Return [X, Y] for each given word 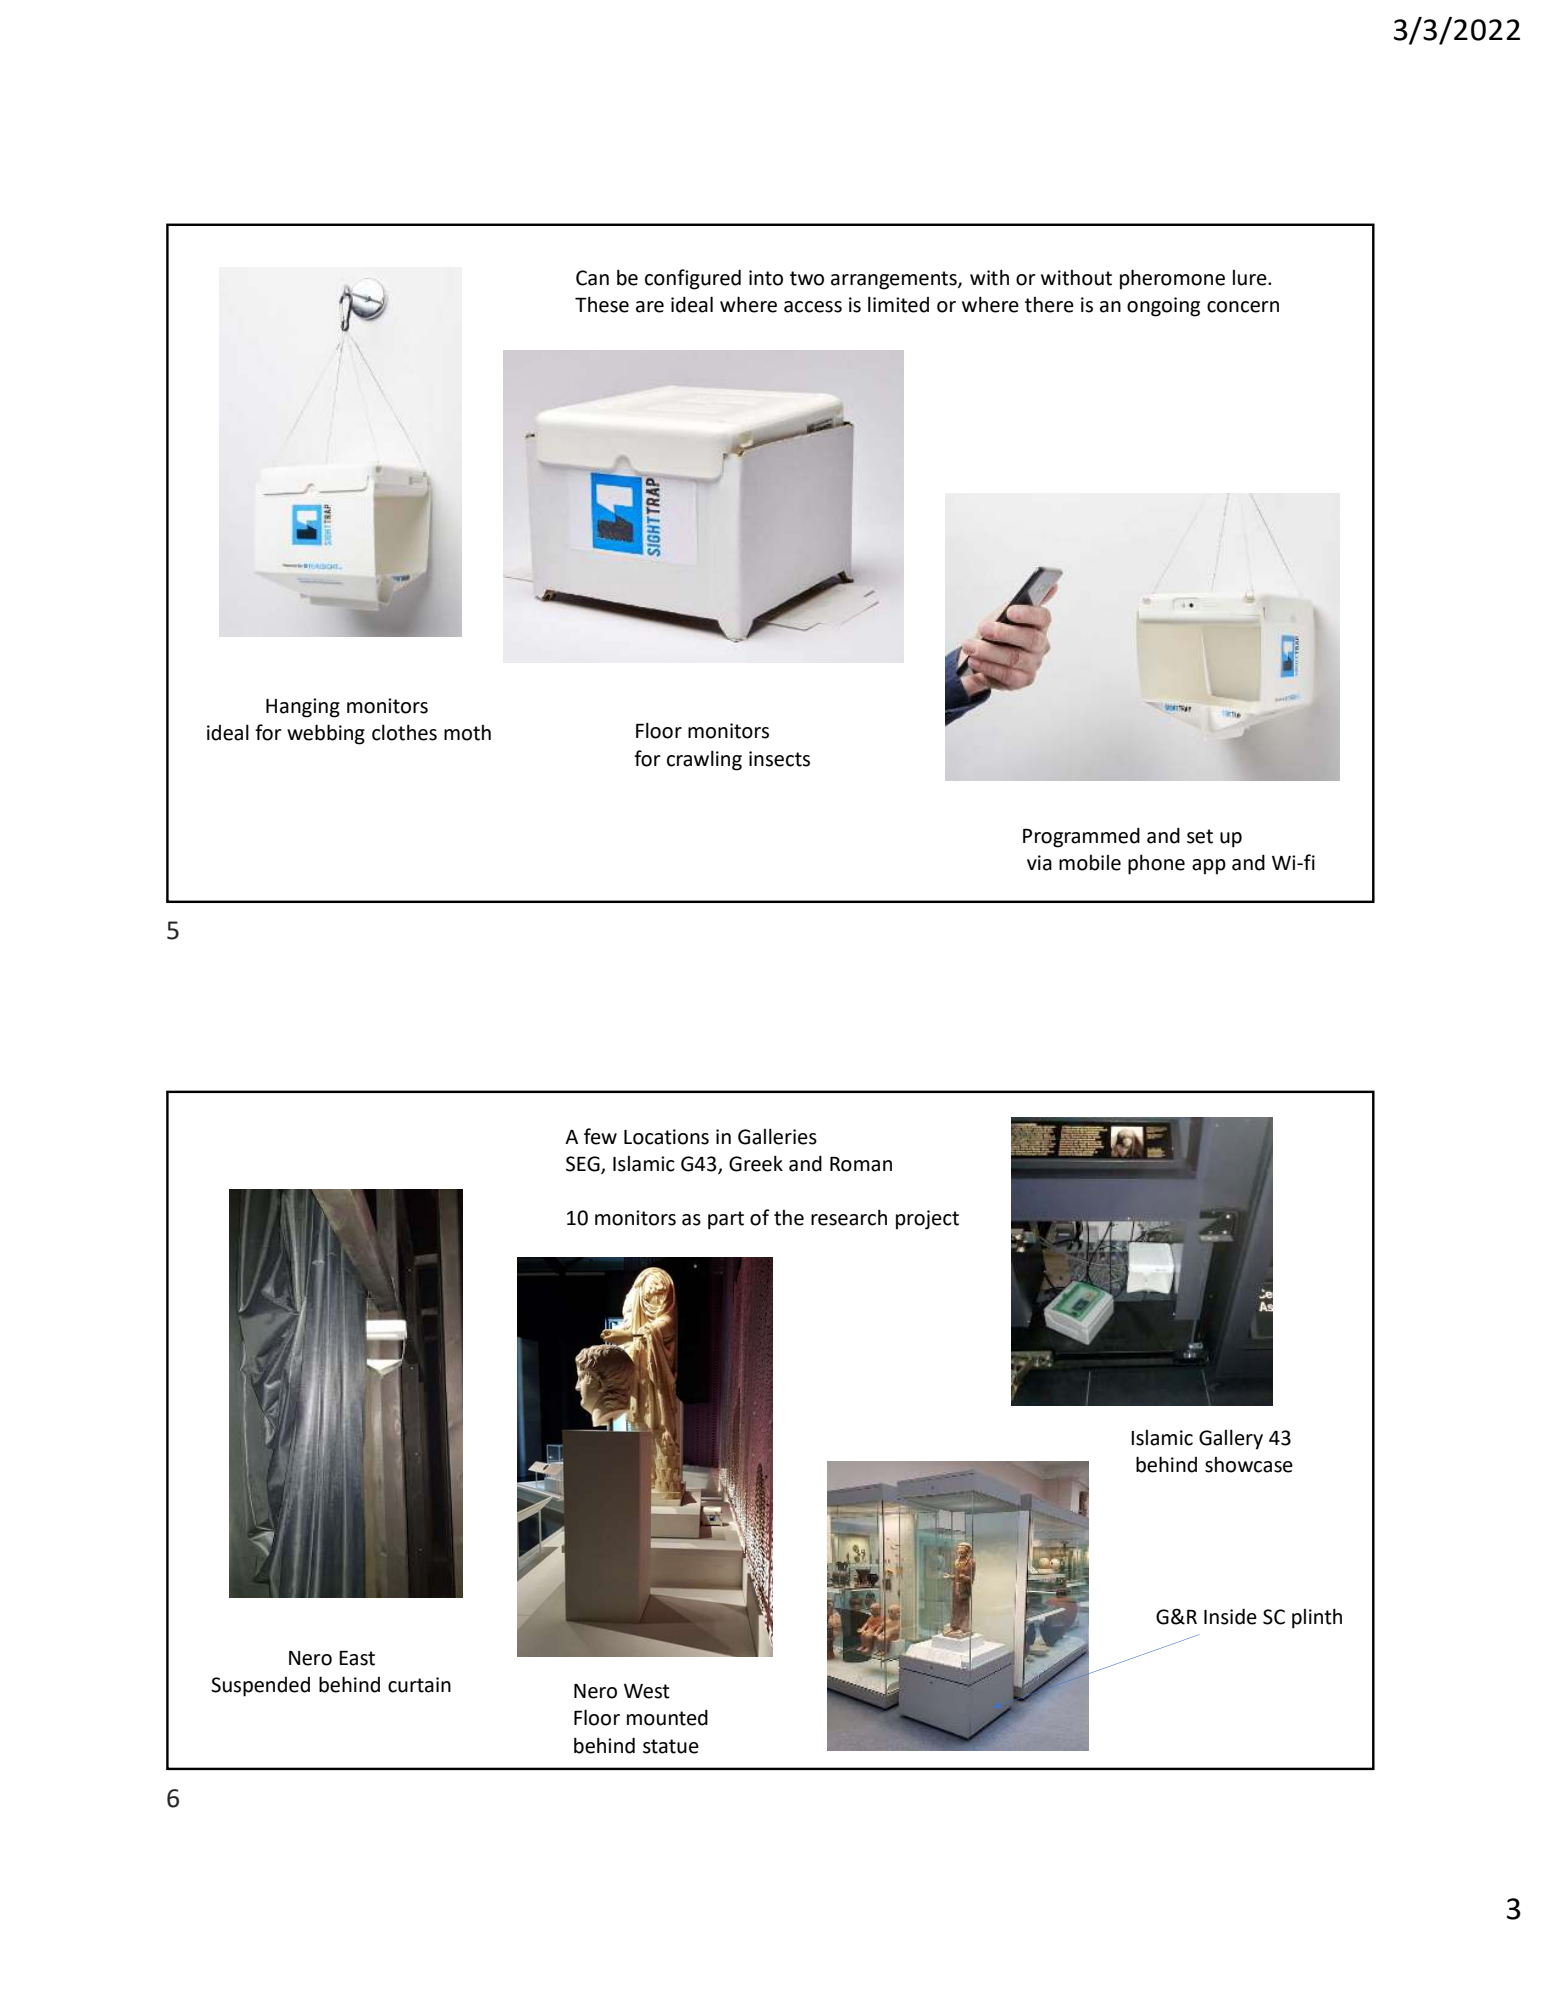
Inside [1230, 1616]
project [927, 1220]
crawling [704, 760]
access [813, 307]
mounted [667, 1717]
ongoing [1163, 307]
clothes [404, 732]
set [1200, 836]
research [849, 1217]
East [357, 1658]
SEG [584, 1164]
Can [592, 278]
